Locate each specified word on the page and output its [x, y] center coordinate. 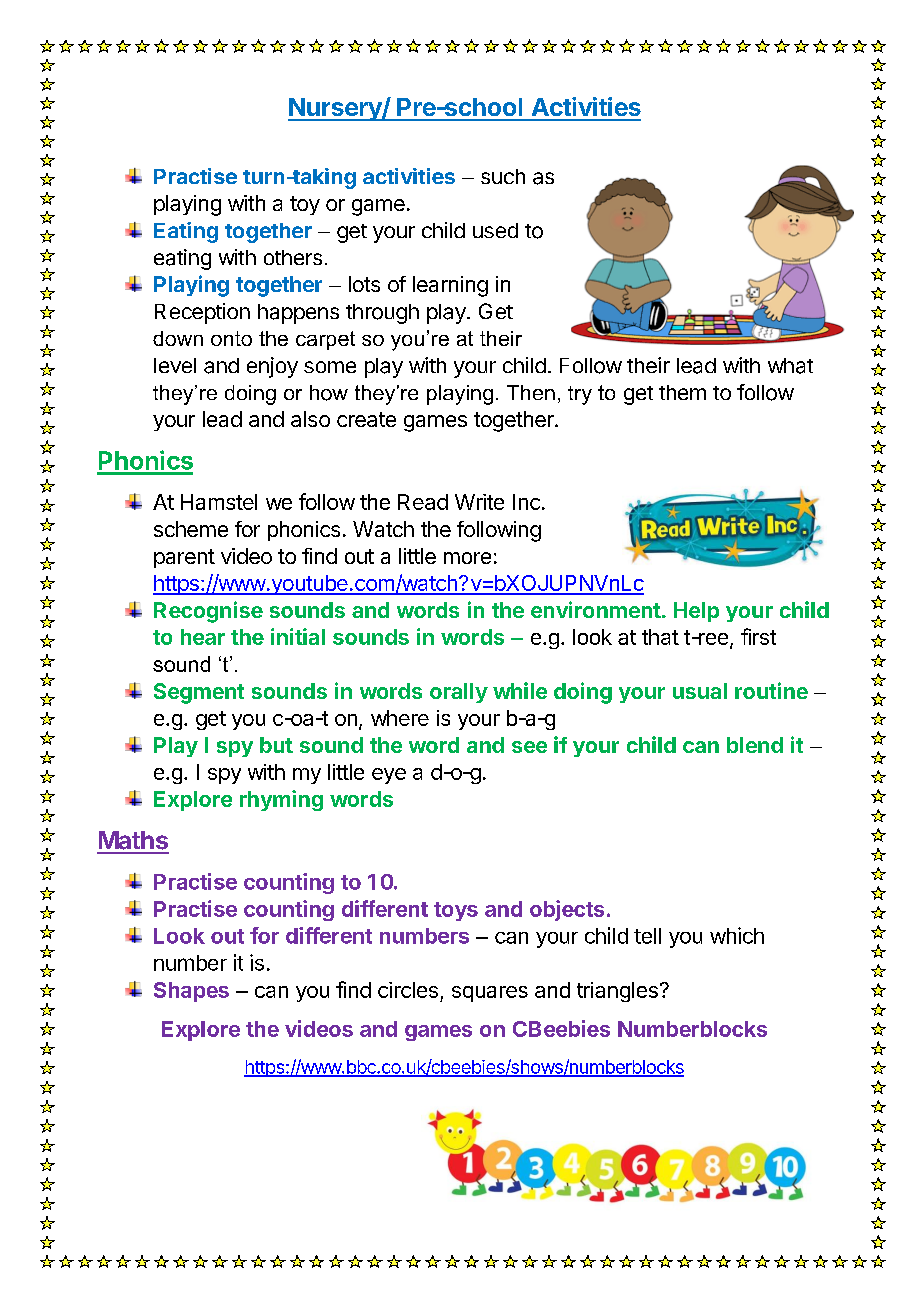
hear [203, 637]
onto [231, 338]
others [293, 257]
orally [459, 693]
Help [696, 612]
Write [479, 502]
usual [700, 691]
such [503, 176]
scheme [191, 529]
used [495, 230]
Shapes [191, 992]
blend [755, 745]
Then [531, 392]
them [682, 392]
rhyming [281, 800]
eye [389, 776]
